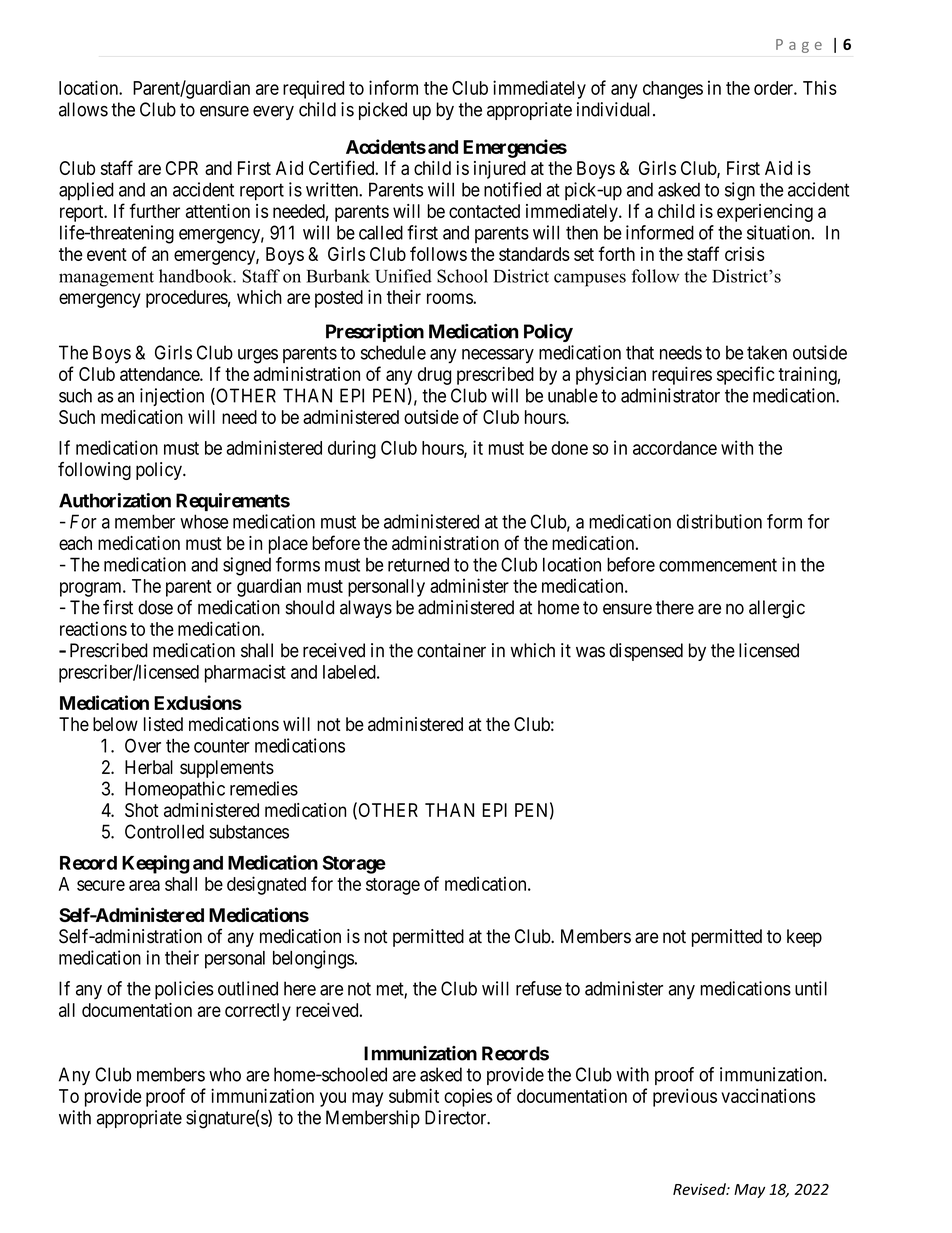  Describe the element at coordinates (418, 564) in the page. I see `returned` at that location.
